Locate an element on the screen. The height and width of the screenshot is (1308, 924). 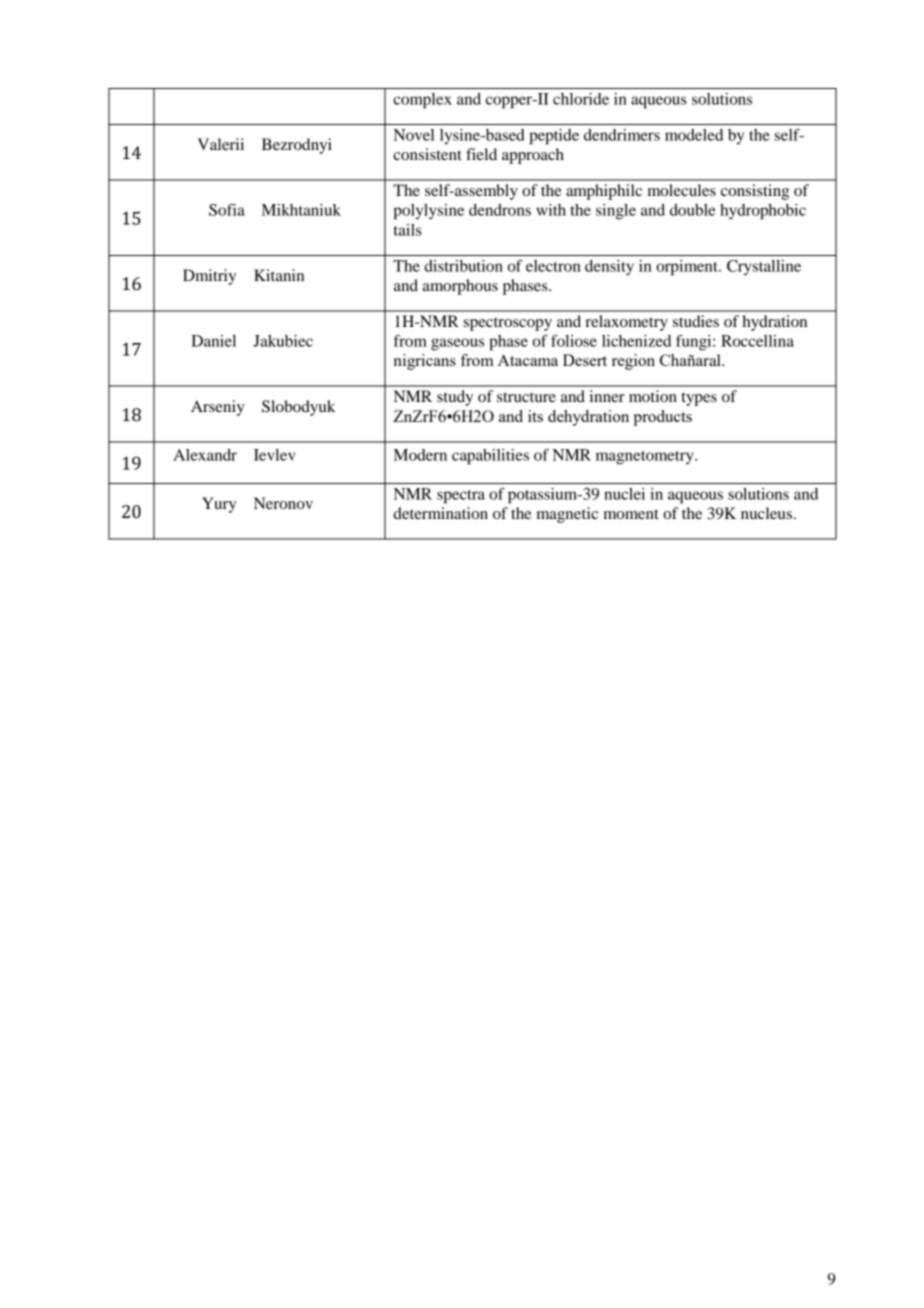
nucleus is located at coordinates (766, 513).
